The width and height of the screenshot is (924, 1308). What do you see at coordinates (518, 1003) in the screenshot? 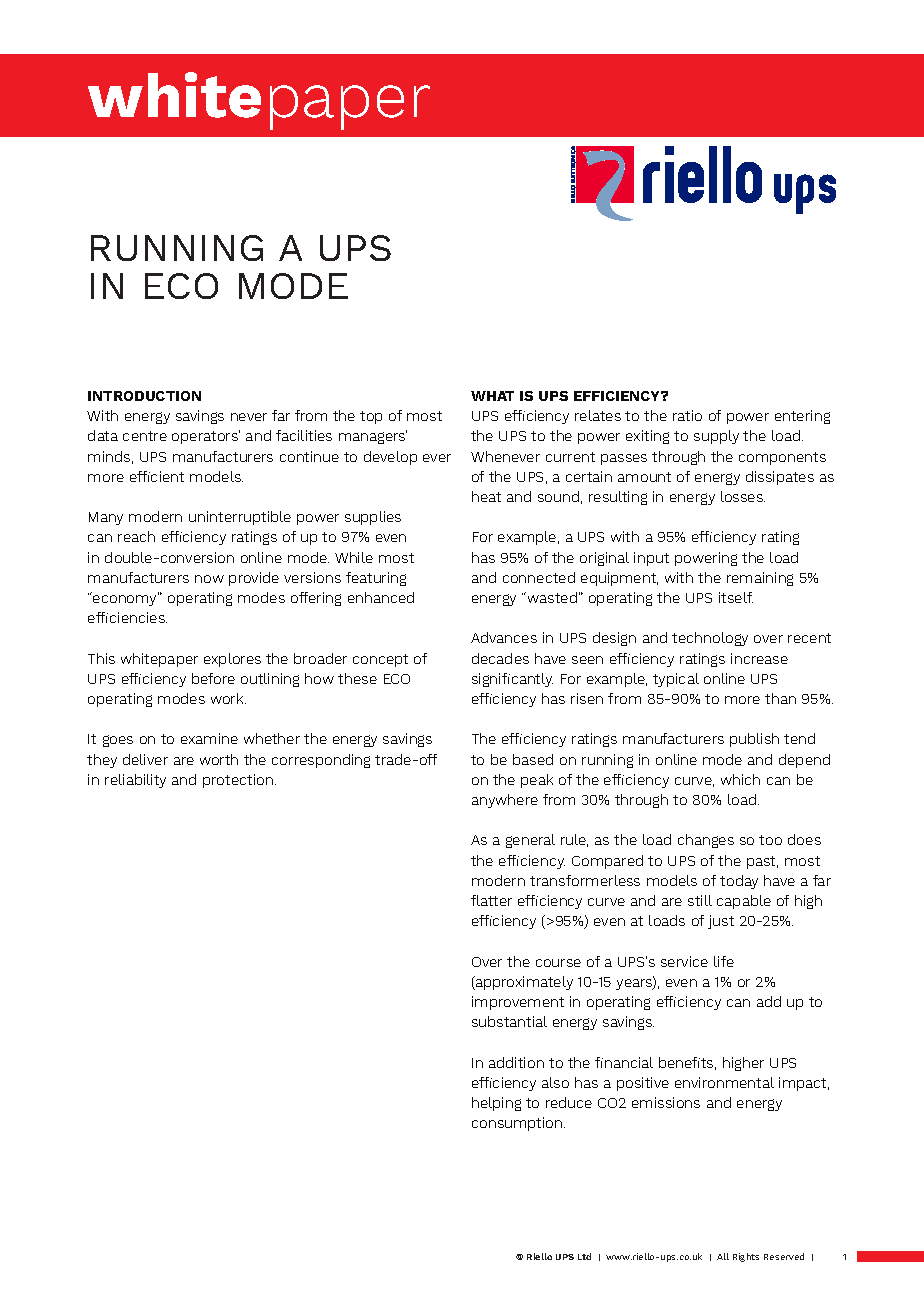
I see `improvement` at bounding box center [518, 1003].
